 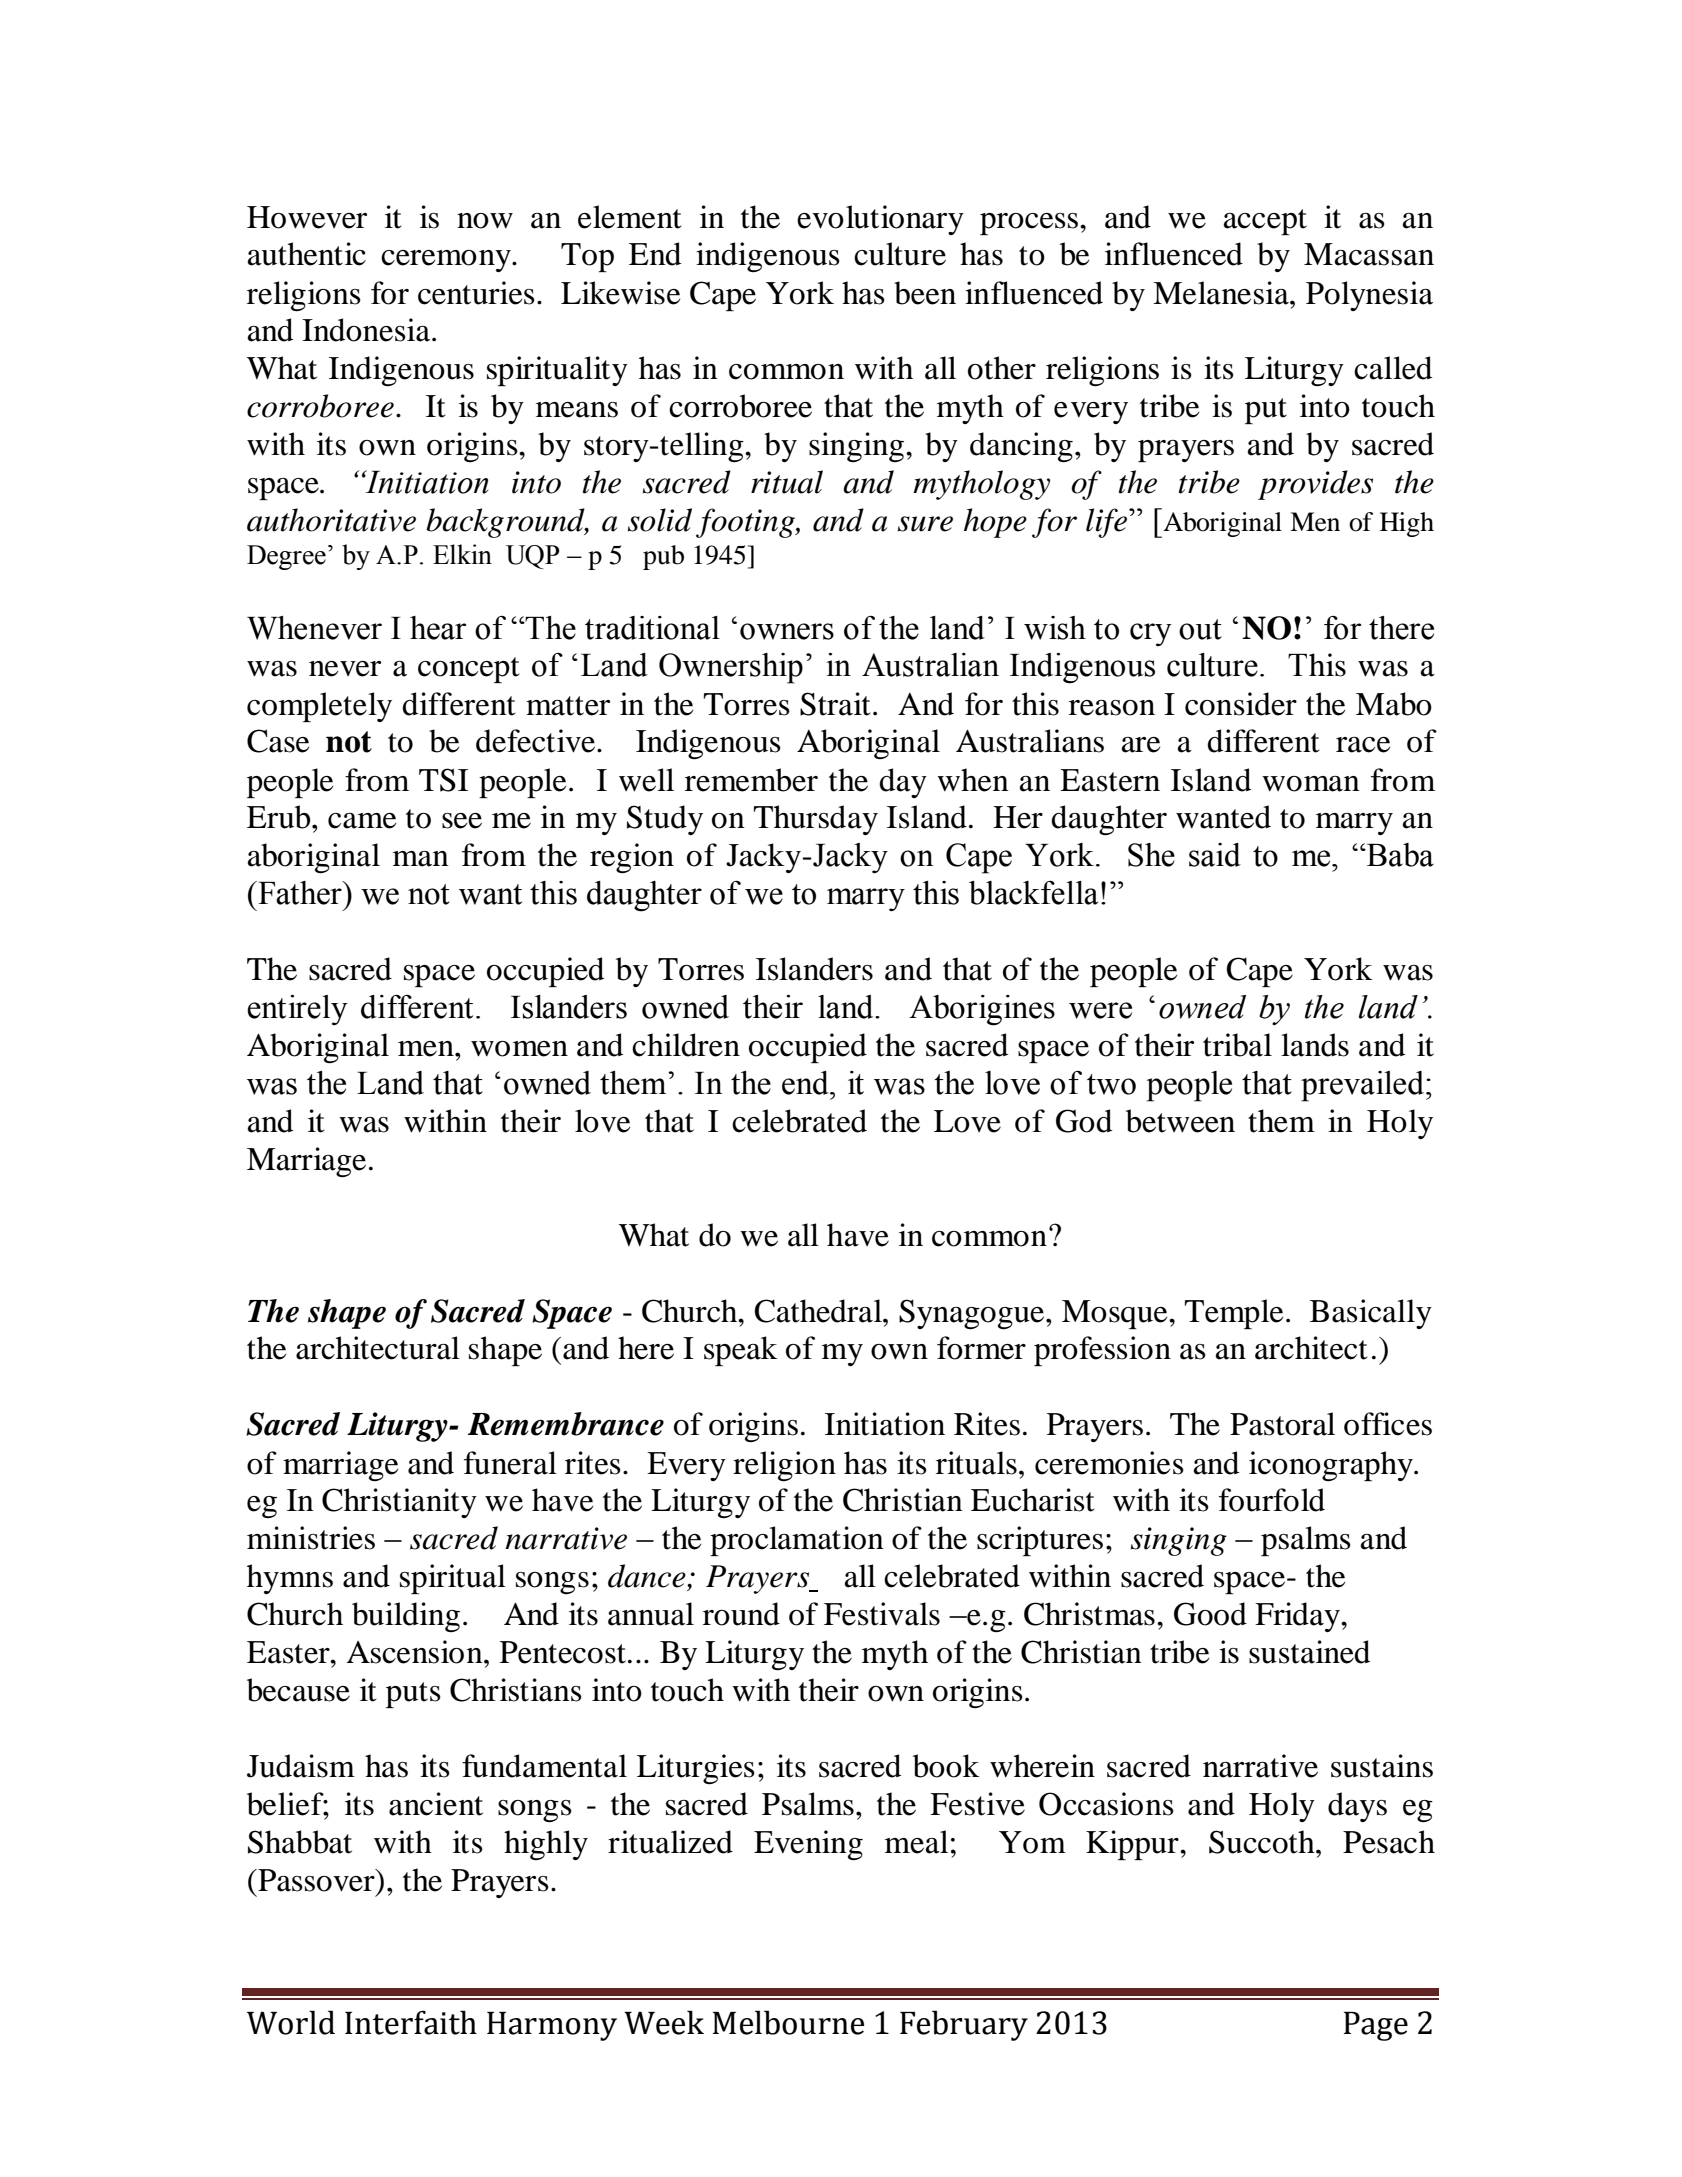 What do you see at coordinates (788, 2022) in the screenshot?
I see `Melbourne` at bounding box center [788, 2022].
